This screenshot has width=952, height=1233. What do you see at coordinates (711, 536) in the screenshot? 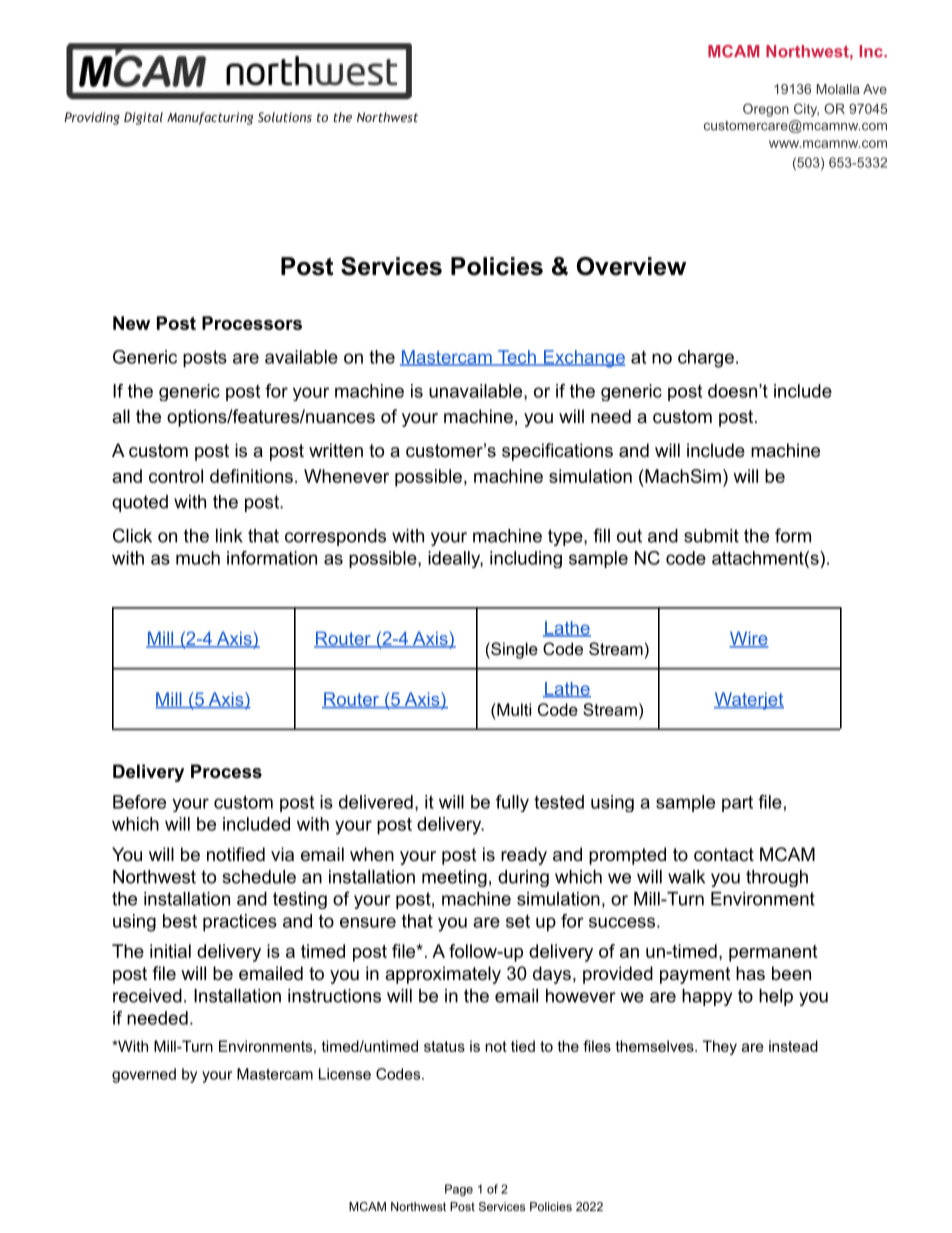
I see `submit` at bounding box center [711, 536].
